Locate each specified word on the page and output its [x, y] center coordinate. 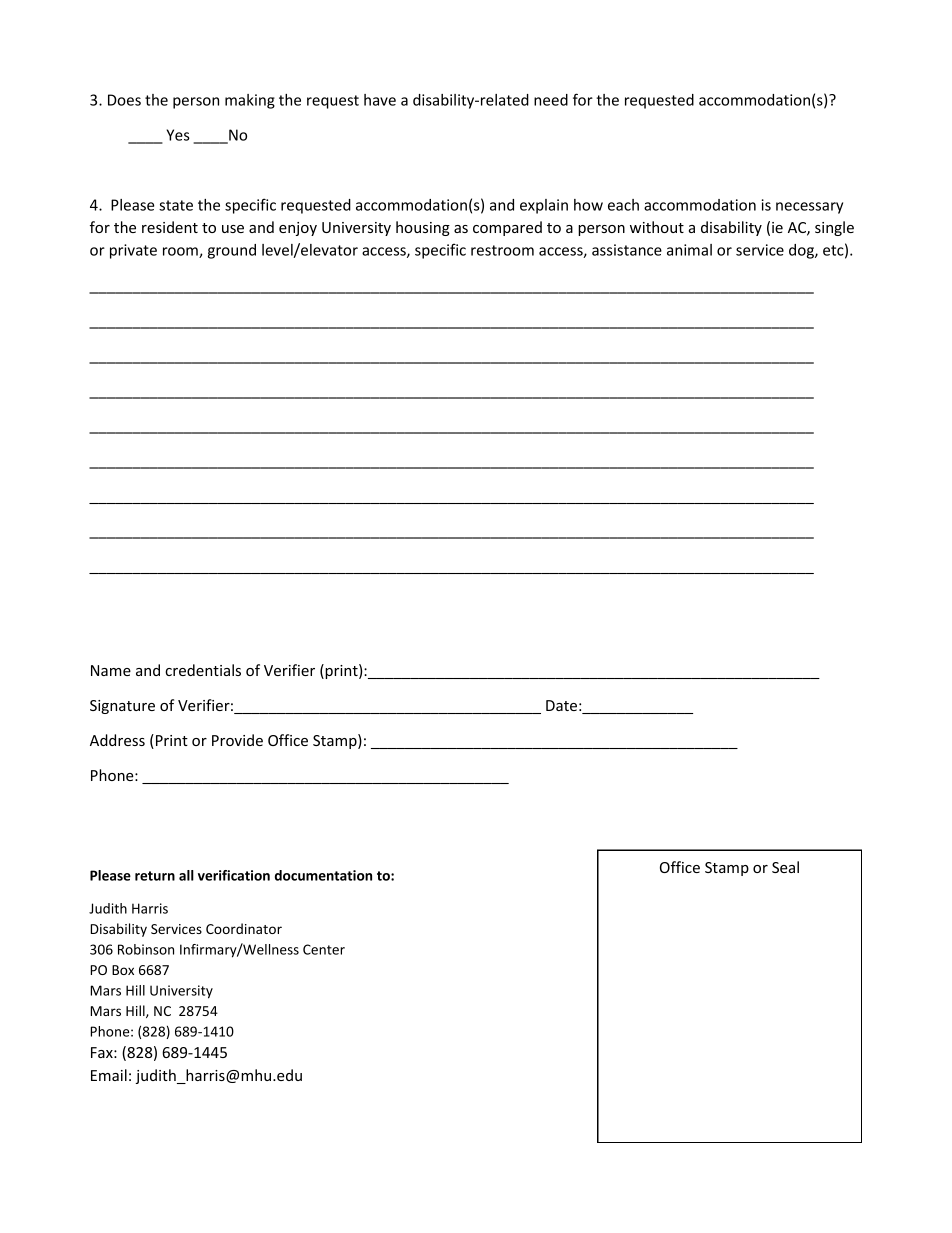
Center [324, 949]
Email [109, 1075]
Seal [785, 867]
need [551, 100]
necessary [809, 208]
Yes [178, 135]
